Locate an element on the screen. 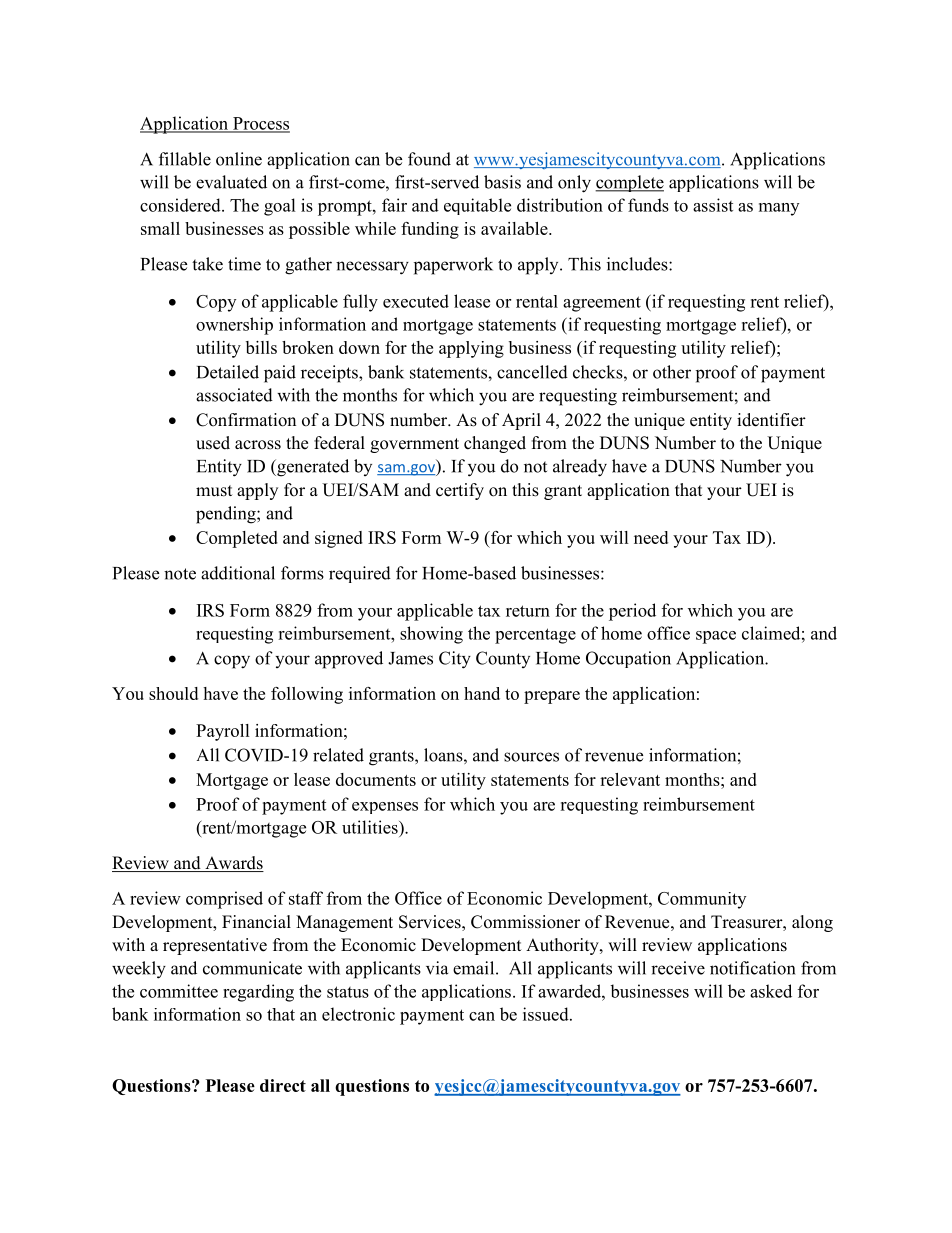 The width and height of the screenshot is (952, 1233). online is located at coordinates (239, 159).
